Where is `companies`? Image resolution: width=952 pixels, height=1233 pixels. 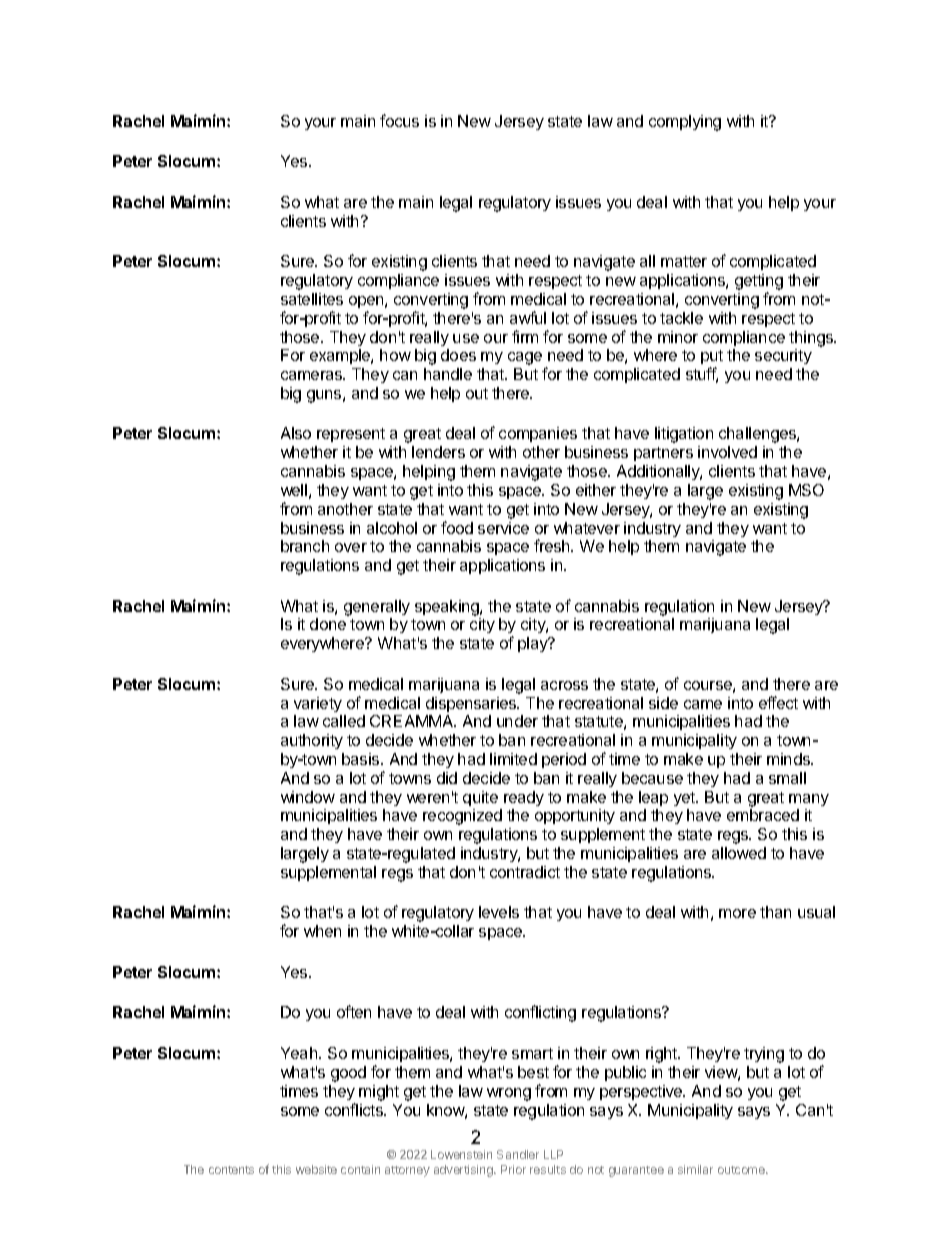 companies is located at coordinates (538, 434).
